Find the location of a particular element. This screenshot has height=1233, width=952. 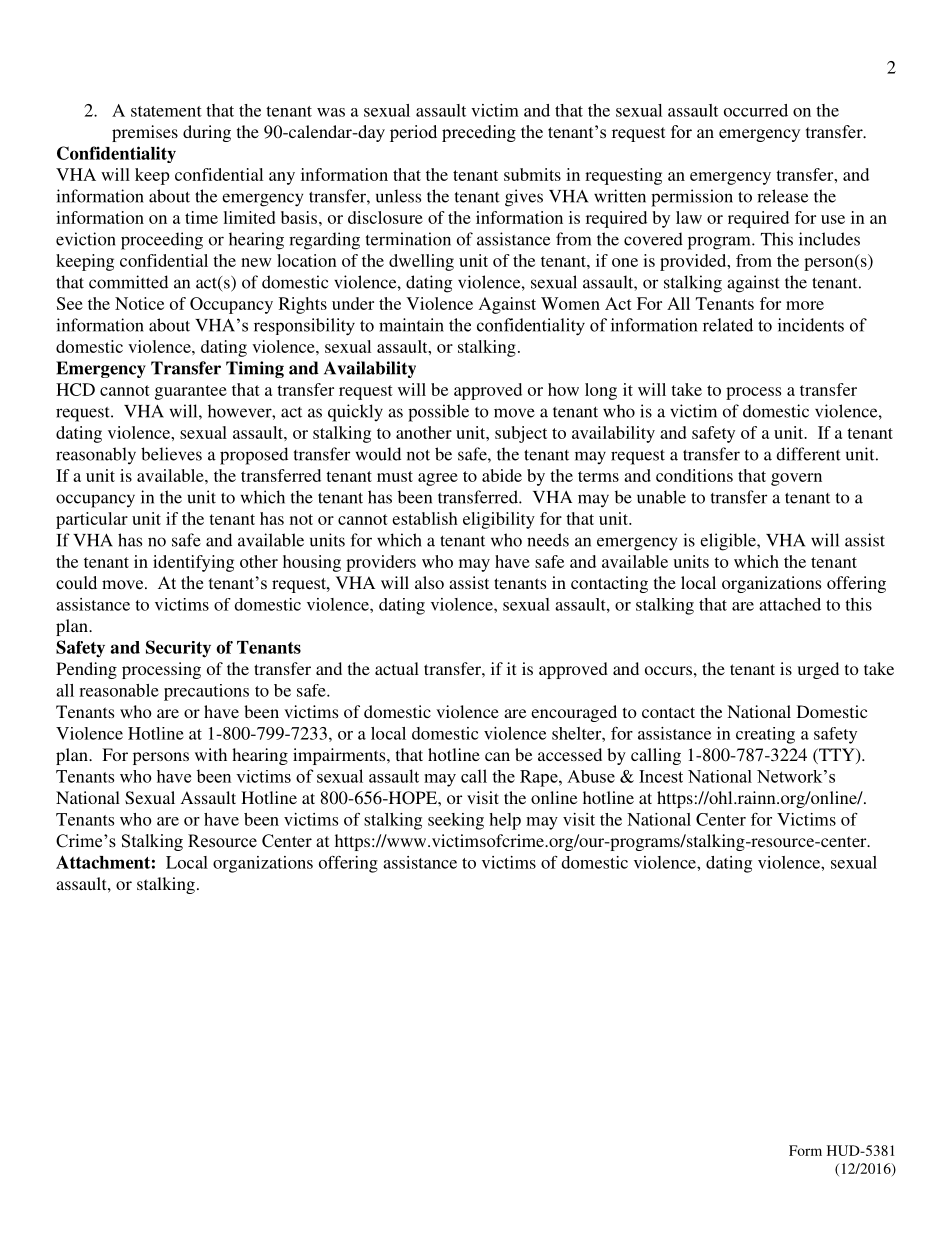

guarantee is located at coordinates (191, 392).
